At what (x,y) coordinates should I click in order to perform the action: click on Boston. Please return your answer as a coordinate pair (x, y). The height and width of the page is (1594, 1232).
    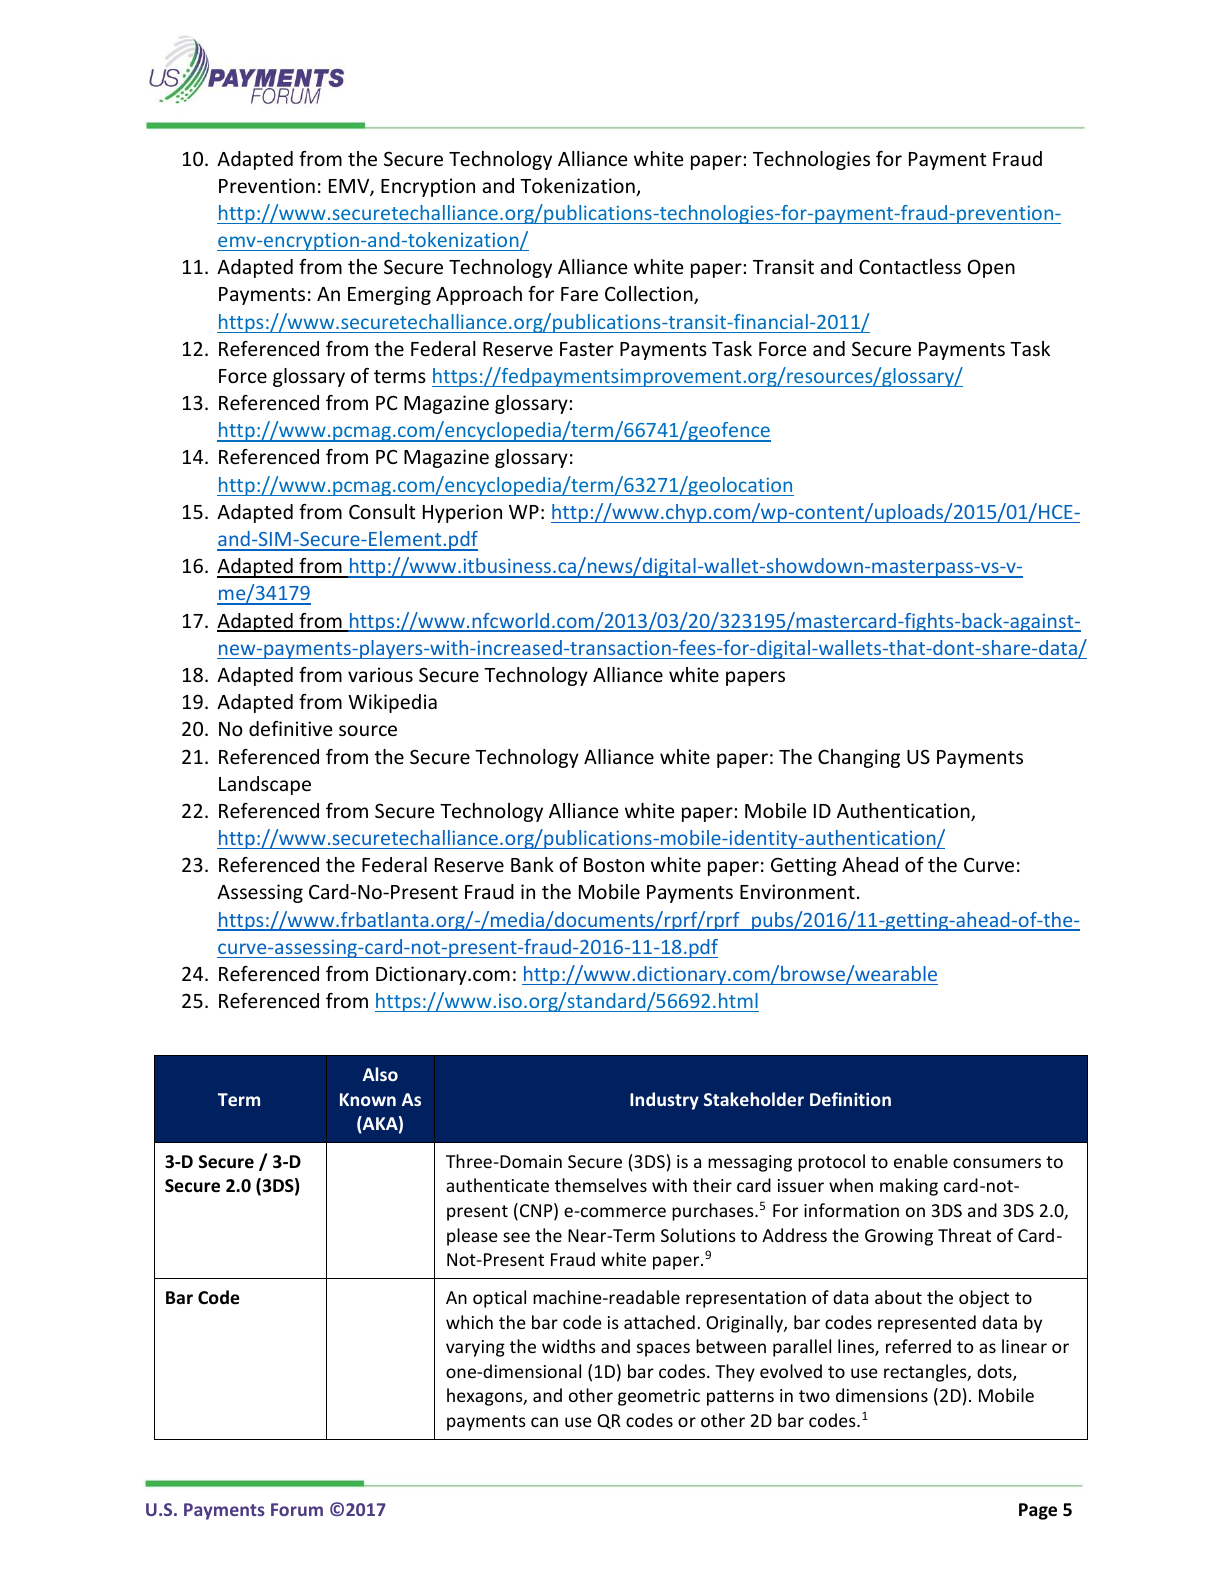
    Looking at the image, I should click on (614, 865).
